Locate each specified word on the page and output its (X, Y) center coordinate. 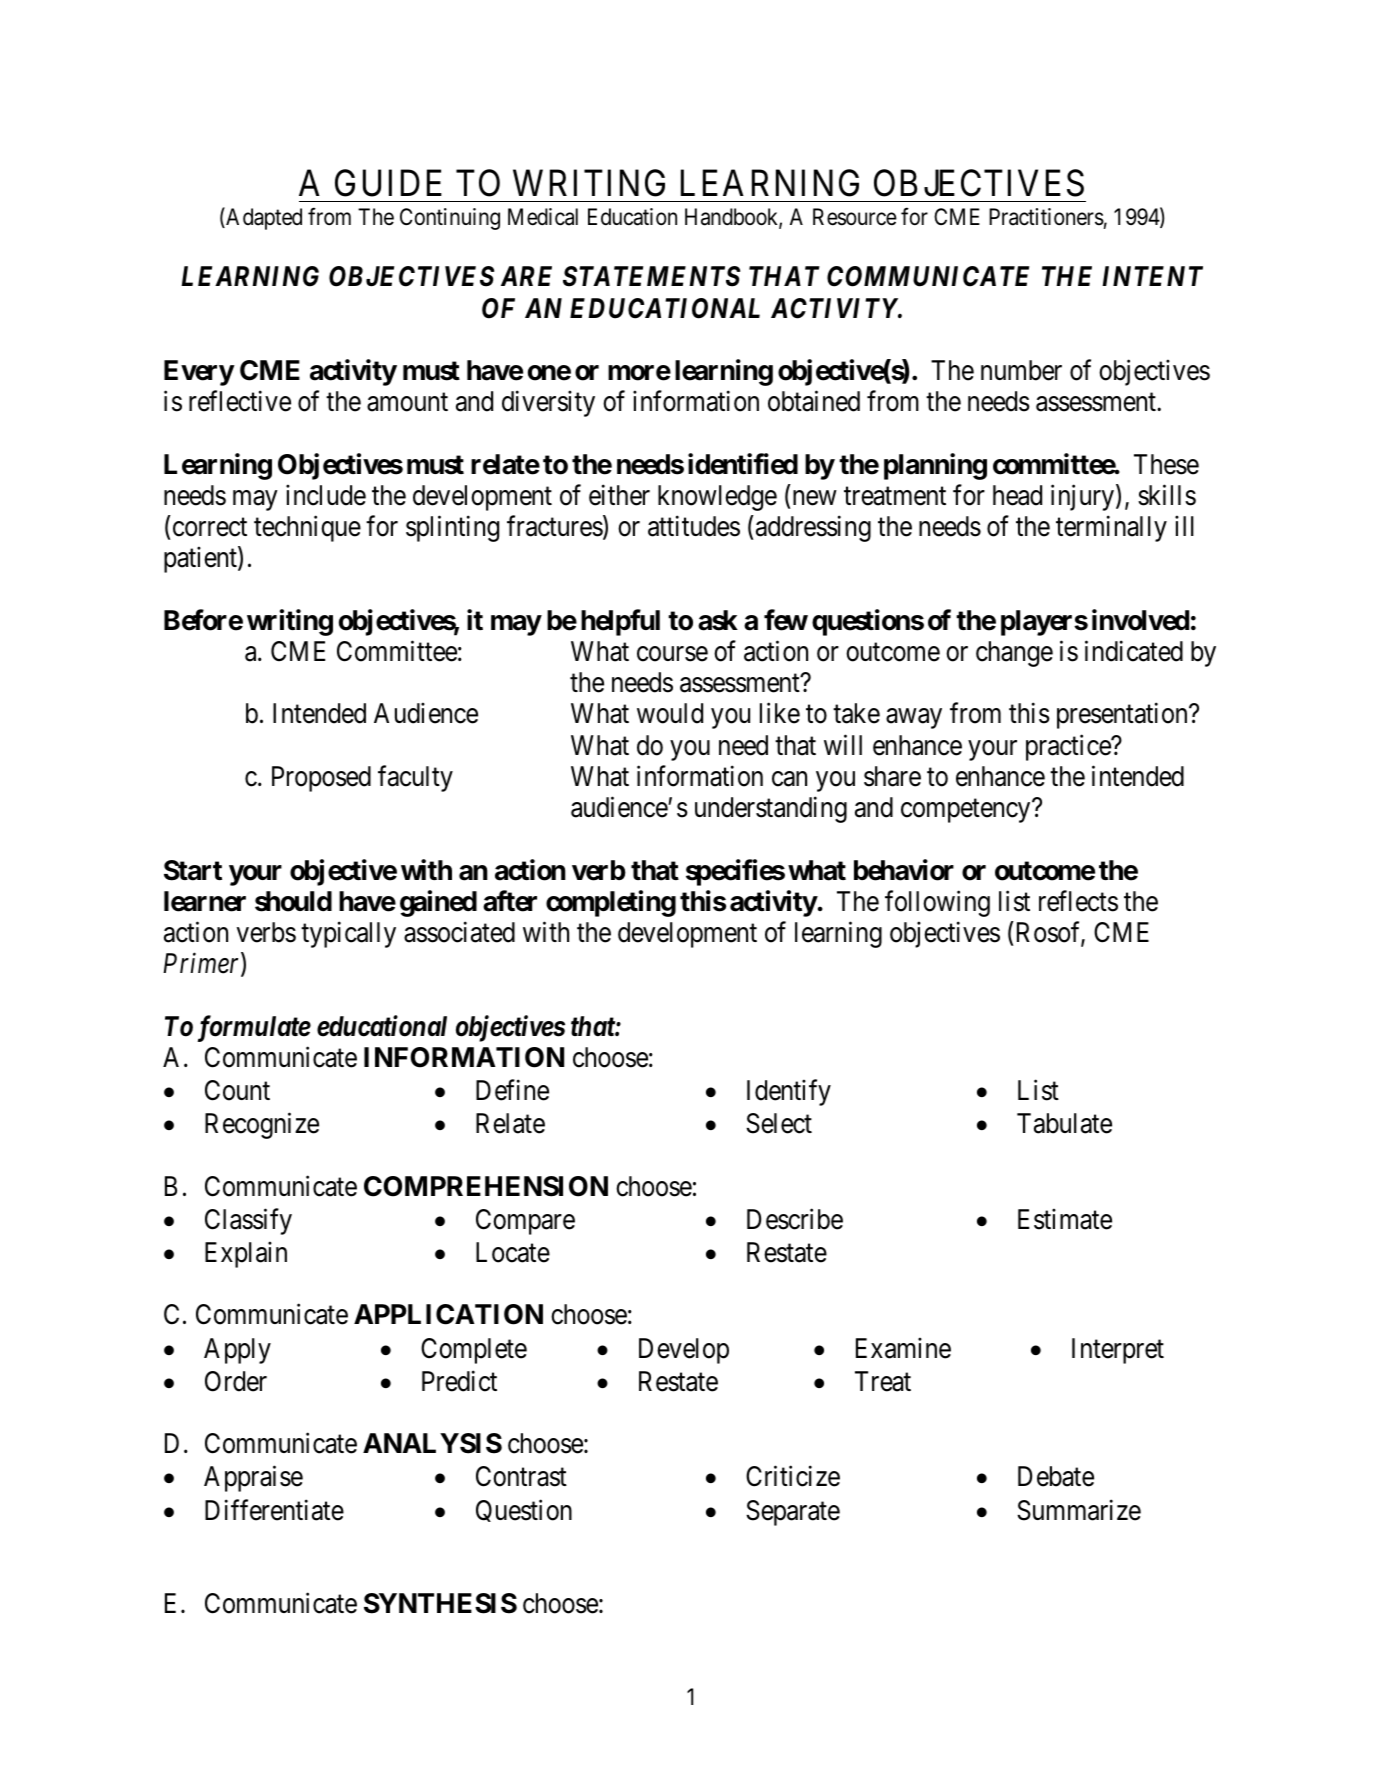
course (672, 654)
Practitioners (1046, 217)
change (1014, 654)
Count (237, 1090)
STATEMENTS (651, 276)
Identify (789, 1093)
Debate (1056, 1476)
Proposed (321, 779)
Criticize (793, 1476)
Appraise (253, 1479)
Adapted (263, 218)
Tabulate (1064, 1123)
